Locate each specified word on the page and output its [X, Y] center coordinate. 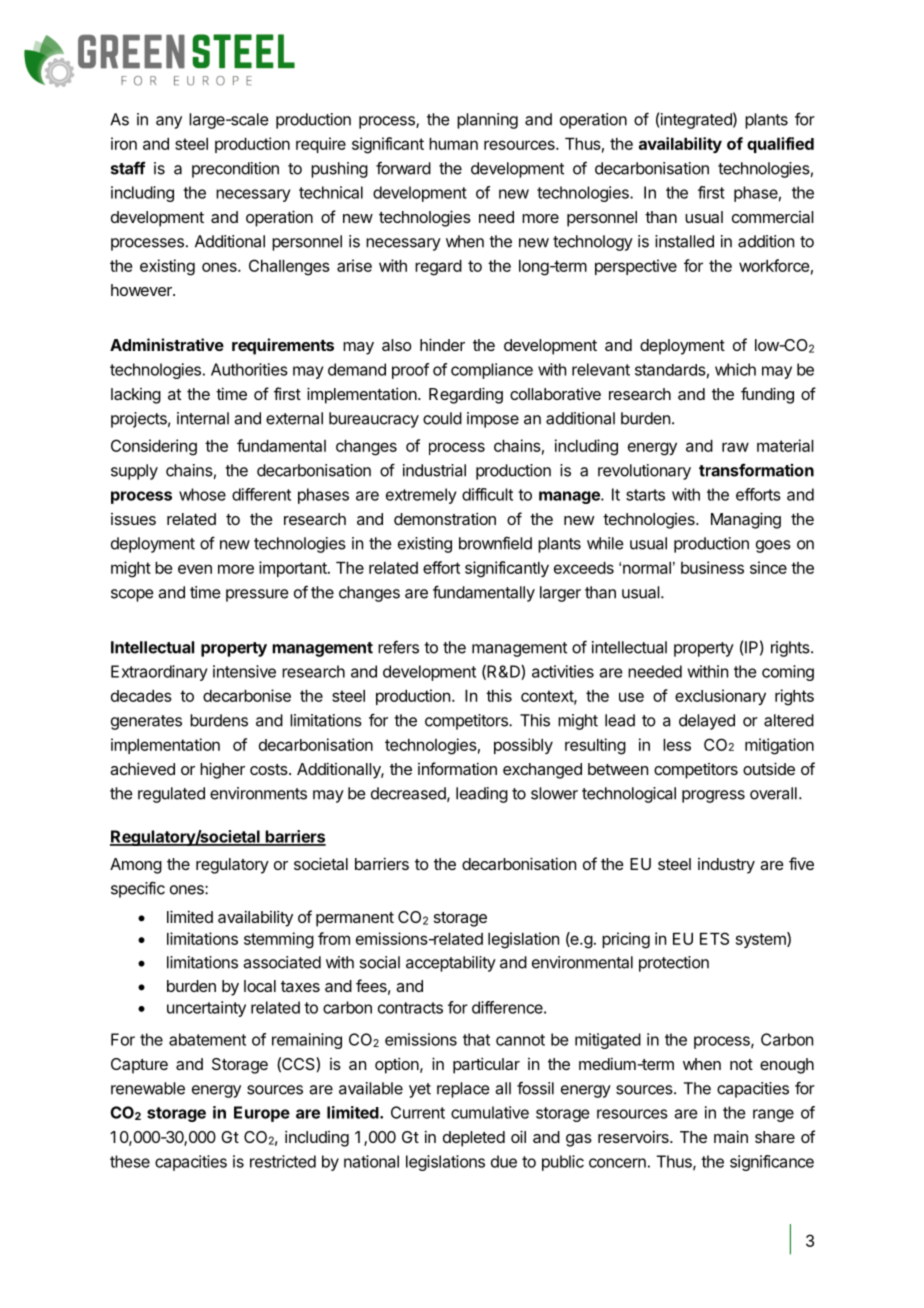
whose [202, 494]
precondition [235, 170]
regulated [171, 795]
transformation [756, 470]
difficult [487, 494]
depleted [474, 1139]
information [457, 768]
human [453, 144]
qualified [780, 145]
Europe [262, 1114]
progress [713, 796]
